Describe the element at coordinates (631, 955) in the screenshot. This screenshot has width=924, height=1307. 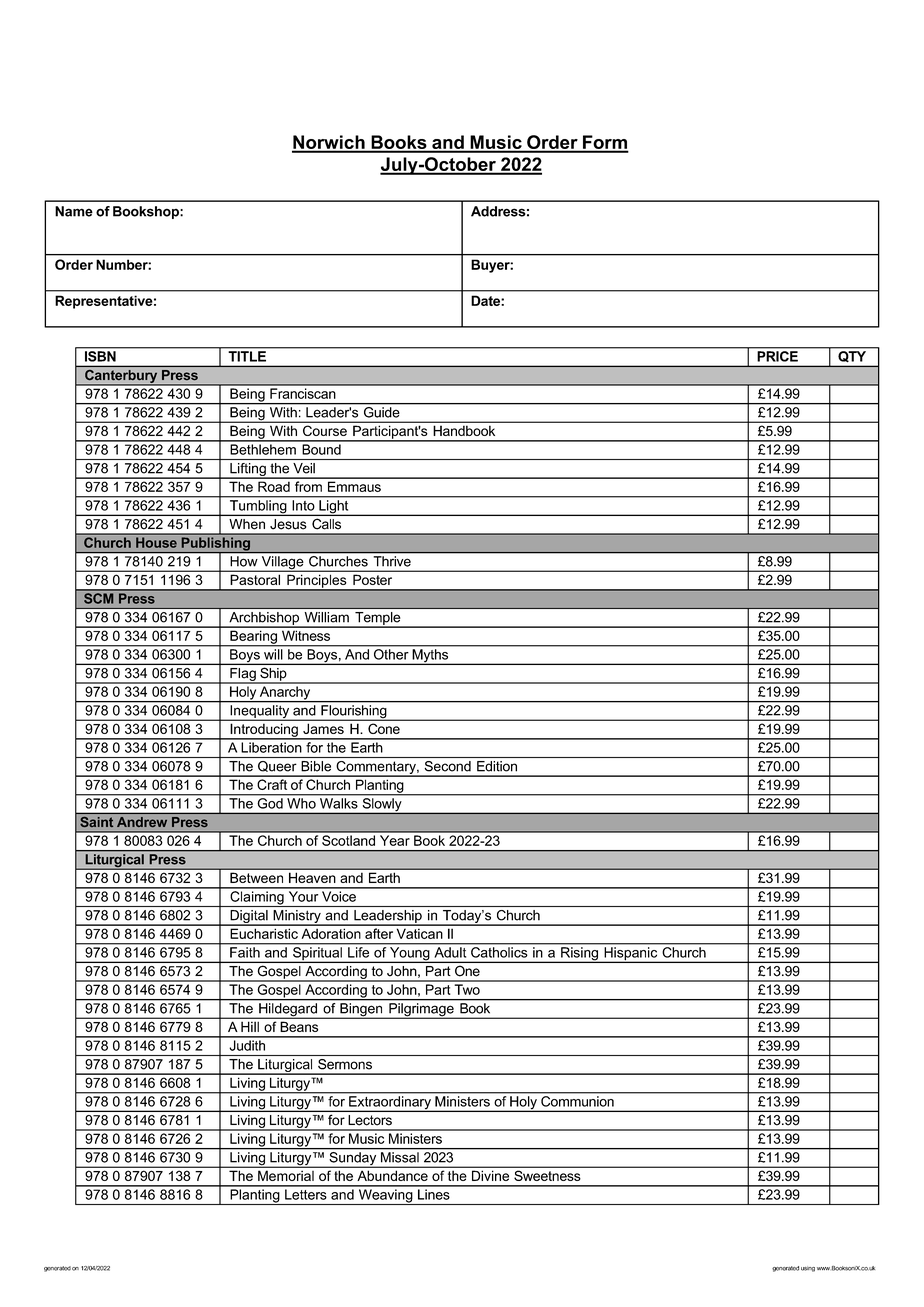
I see `Hispanic` at that location.
